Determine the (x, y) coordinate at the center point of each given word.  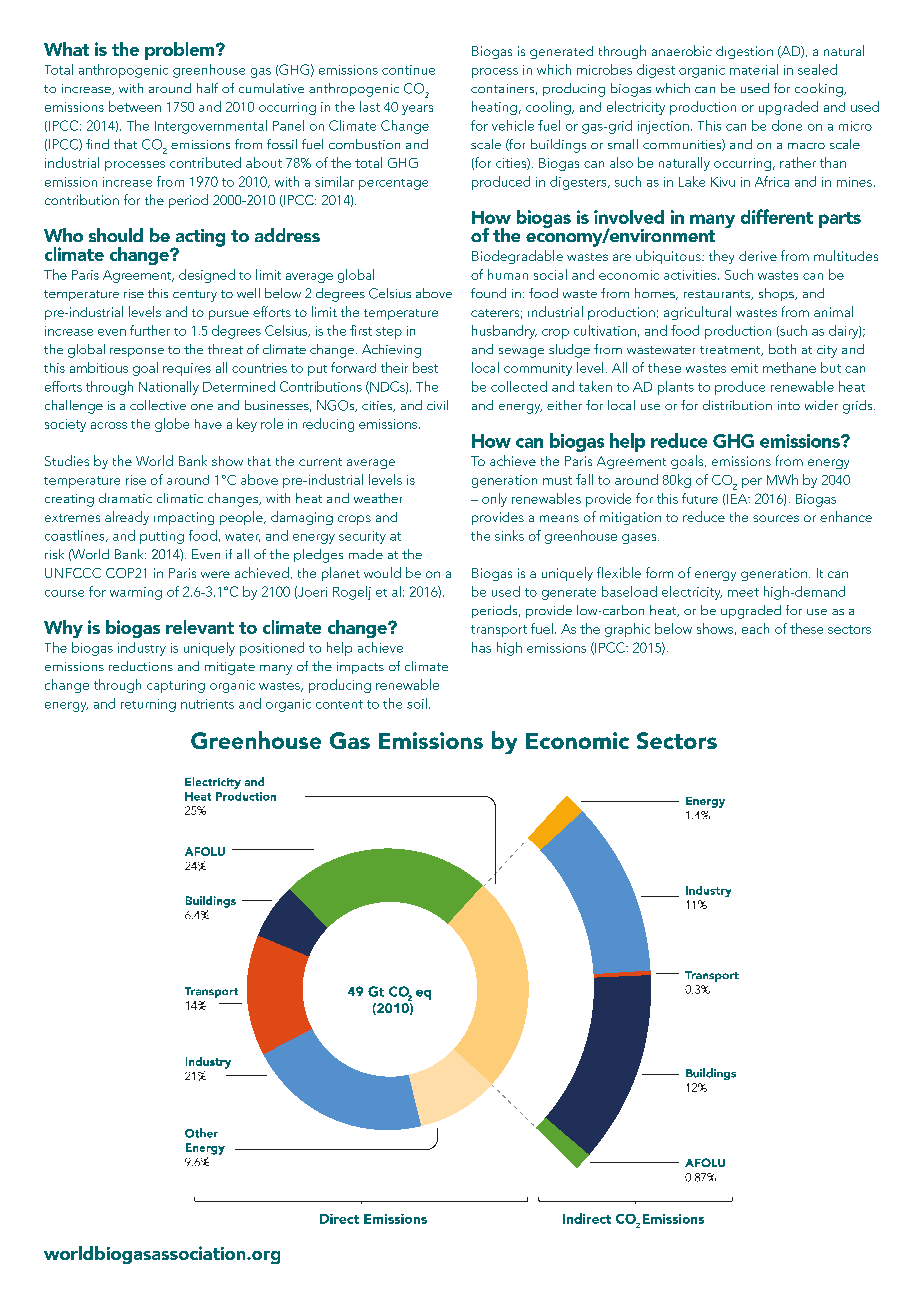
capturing (176, 686)
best (425, 367)
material (754, 69)
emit (744, 368)
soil (417, 703)
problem (181, 51)
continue (408, 70)
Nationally (169, 388)
